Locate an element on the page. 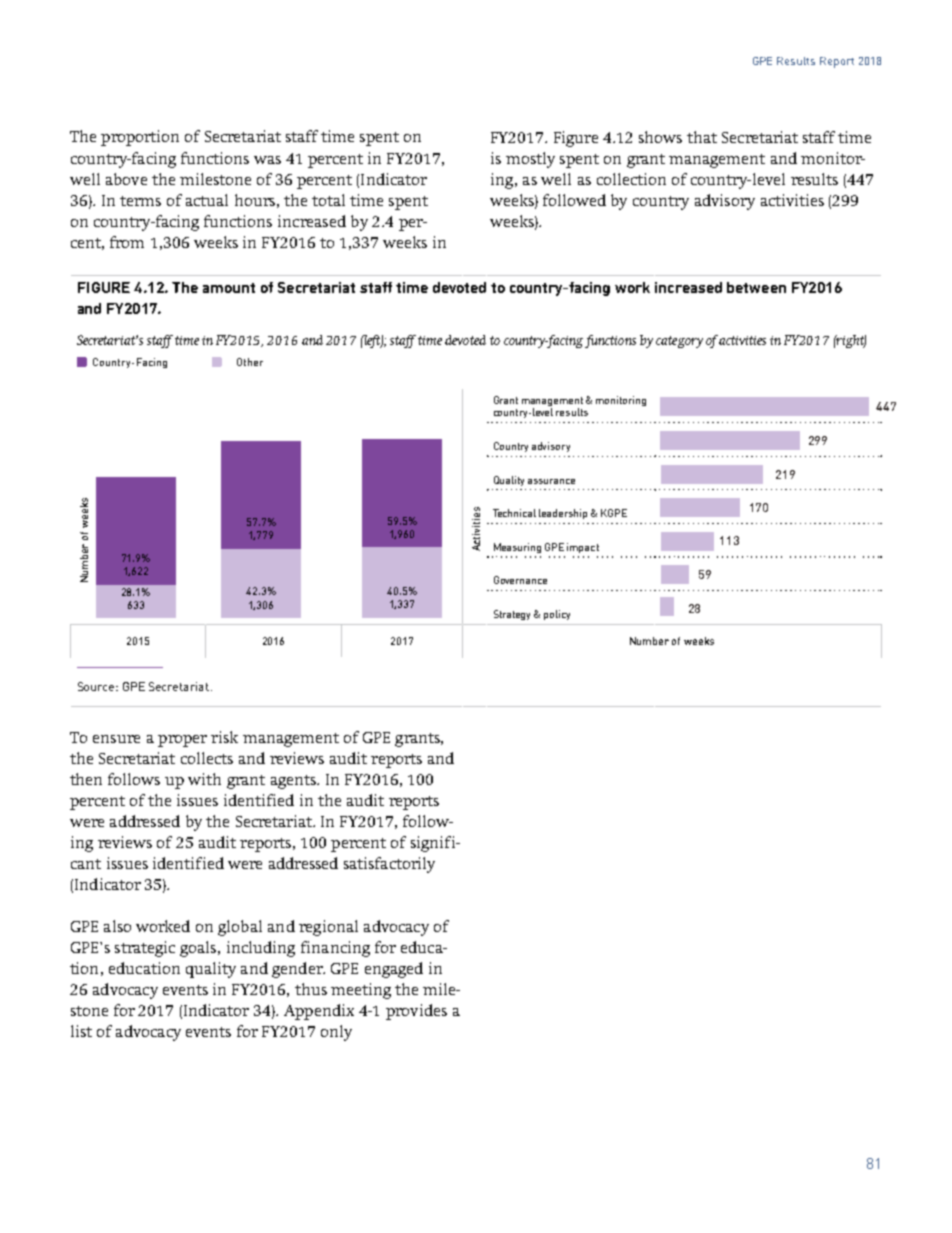 Image resolution: width=952 pixels, height=1233 pixels. engaged is located at coordinates (394, 970).
